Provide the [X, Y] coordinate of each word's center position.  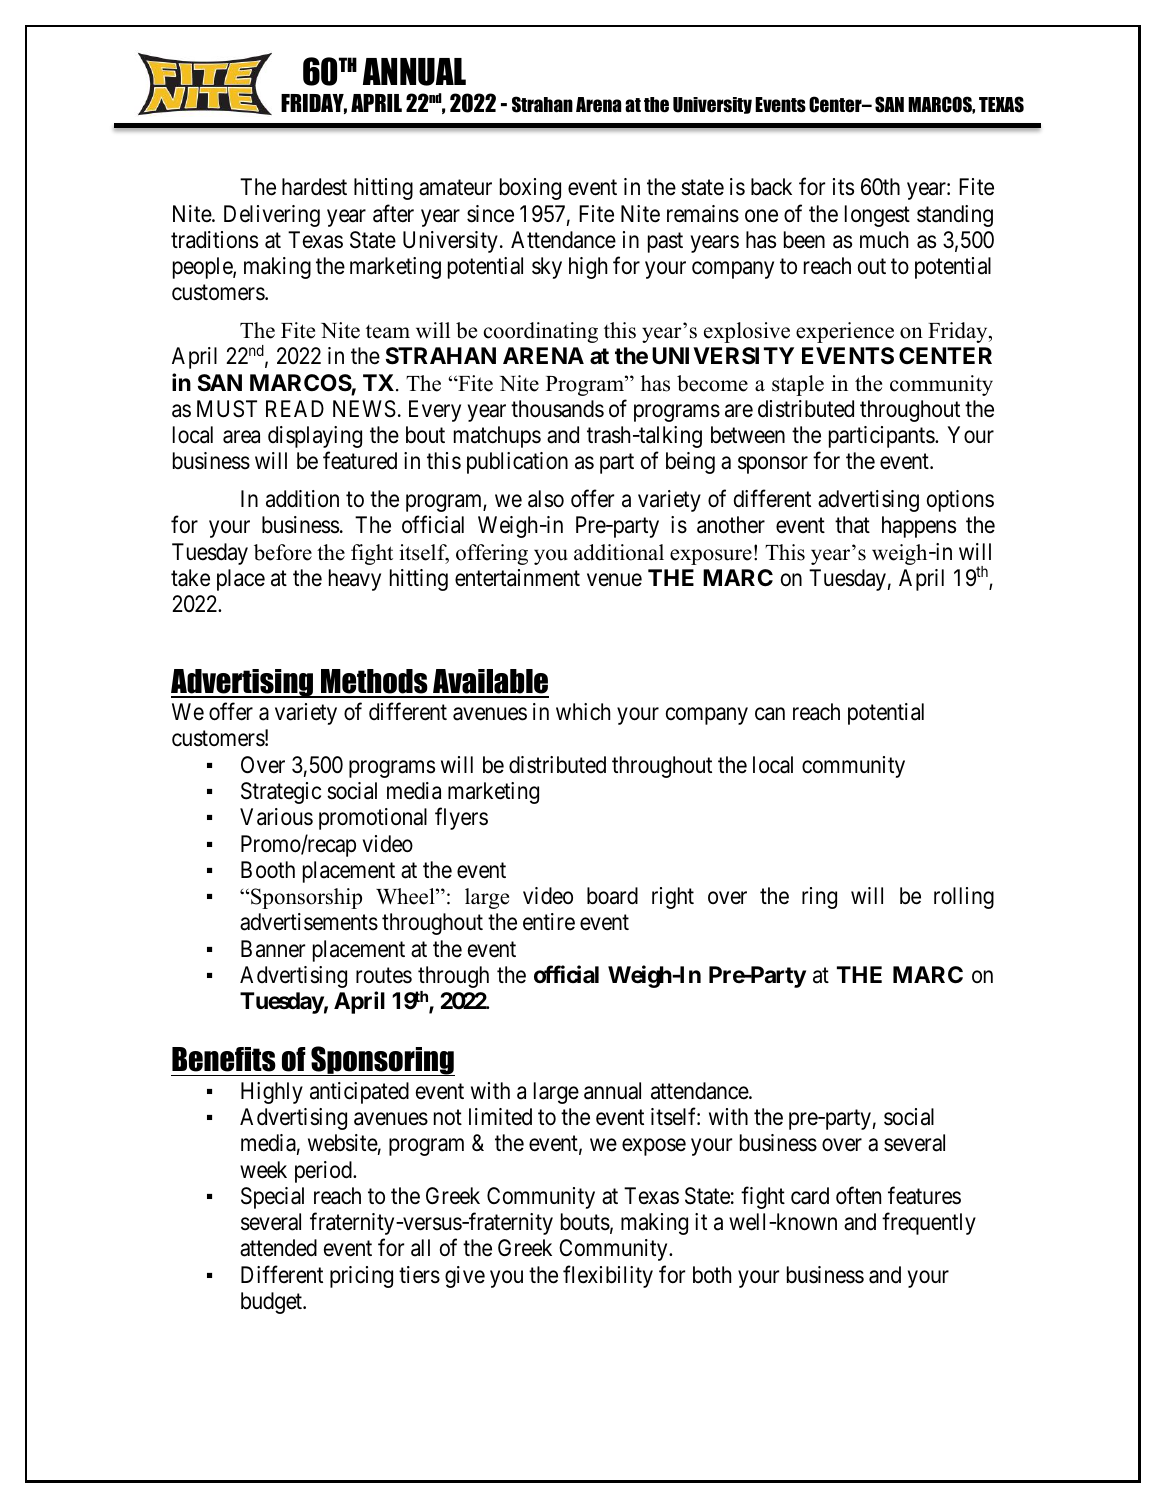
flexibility [608, 1276]
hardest [314, 187]
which [583, 712]
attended [278, 1248]
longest [877, 216]
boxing [530, 189]
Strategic [281, 793]
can [770, 714]
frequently [929, 1224]
